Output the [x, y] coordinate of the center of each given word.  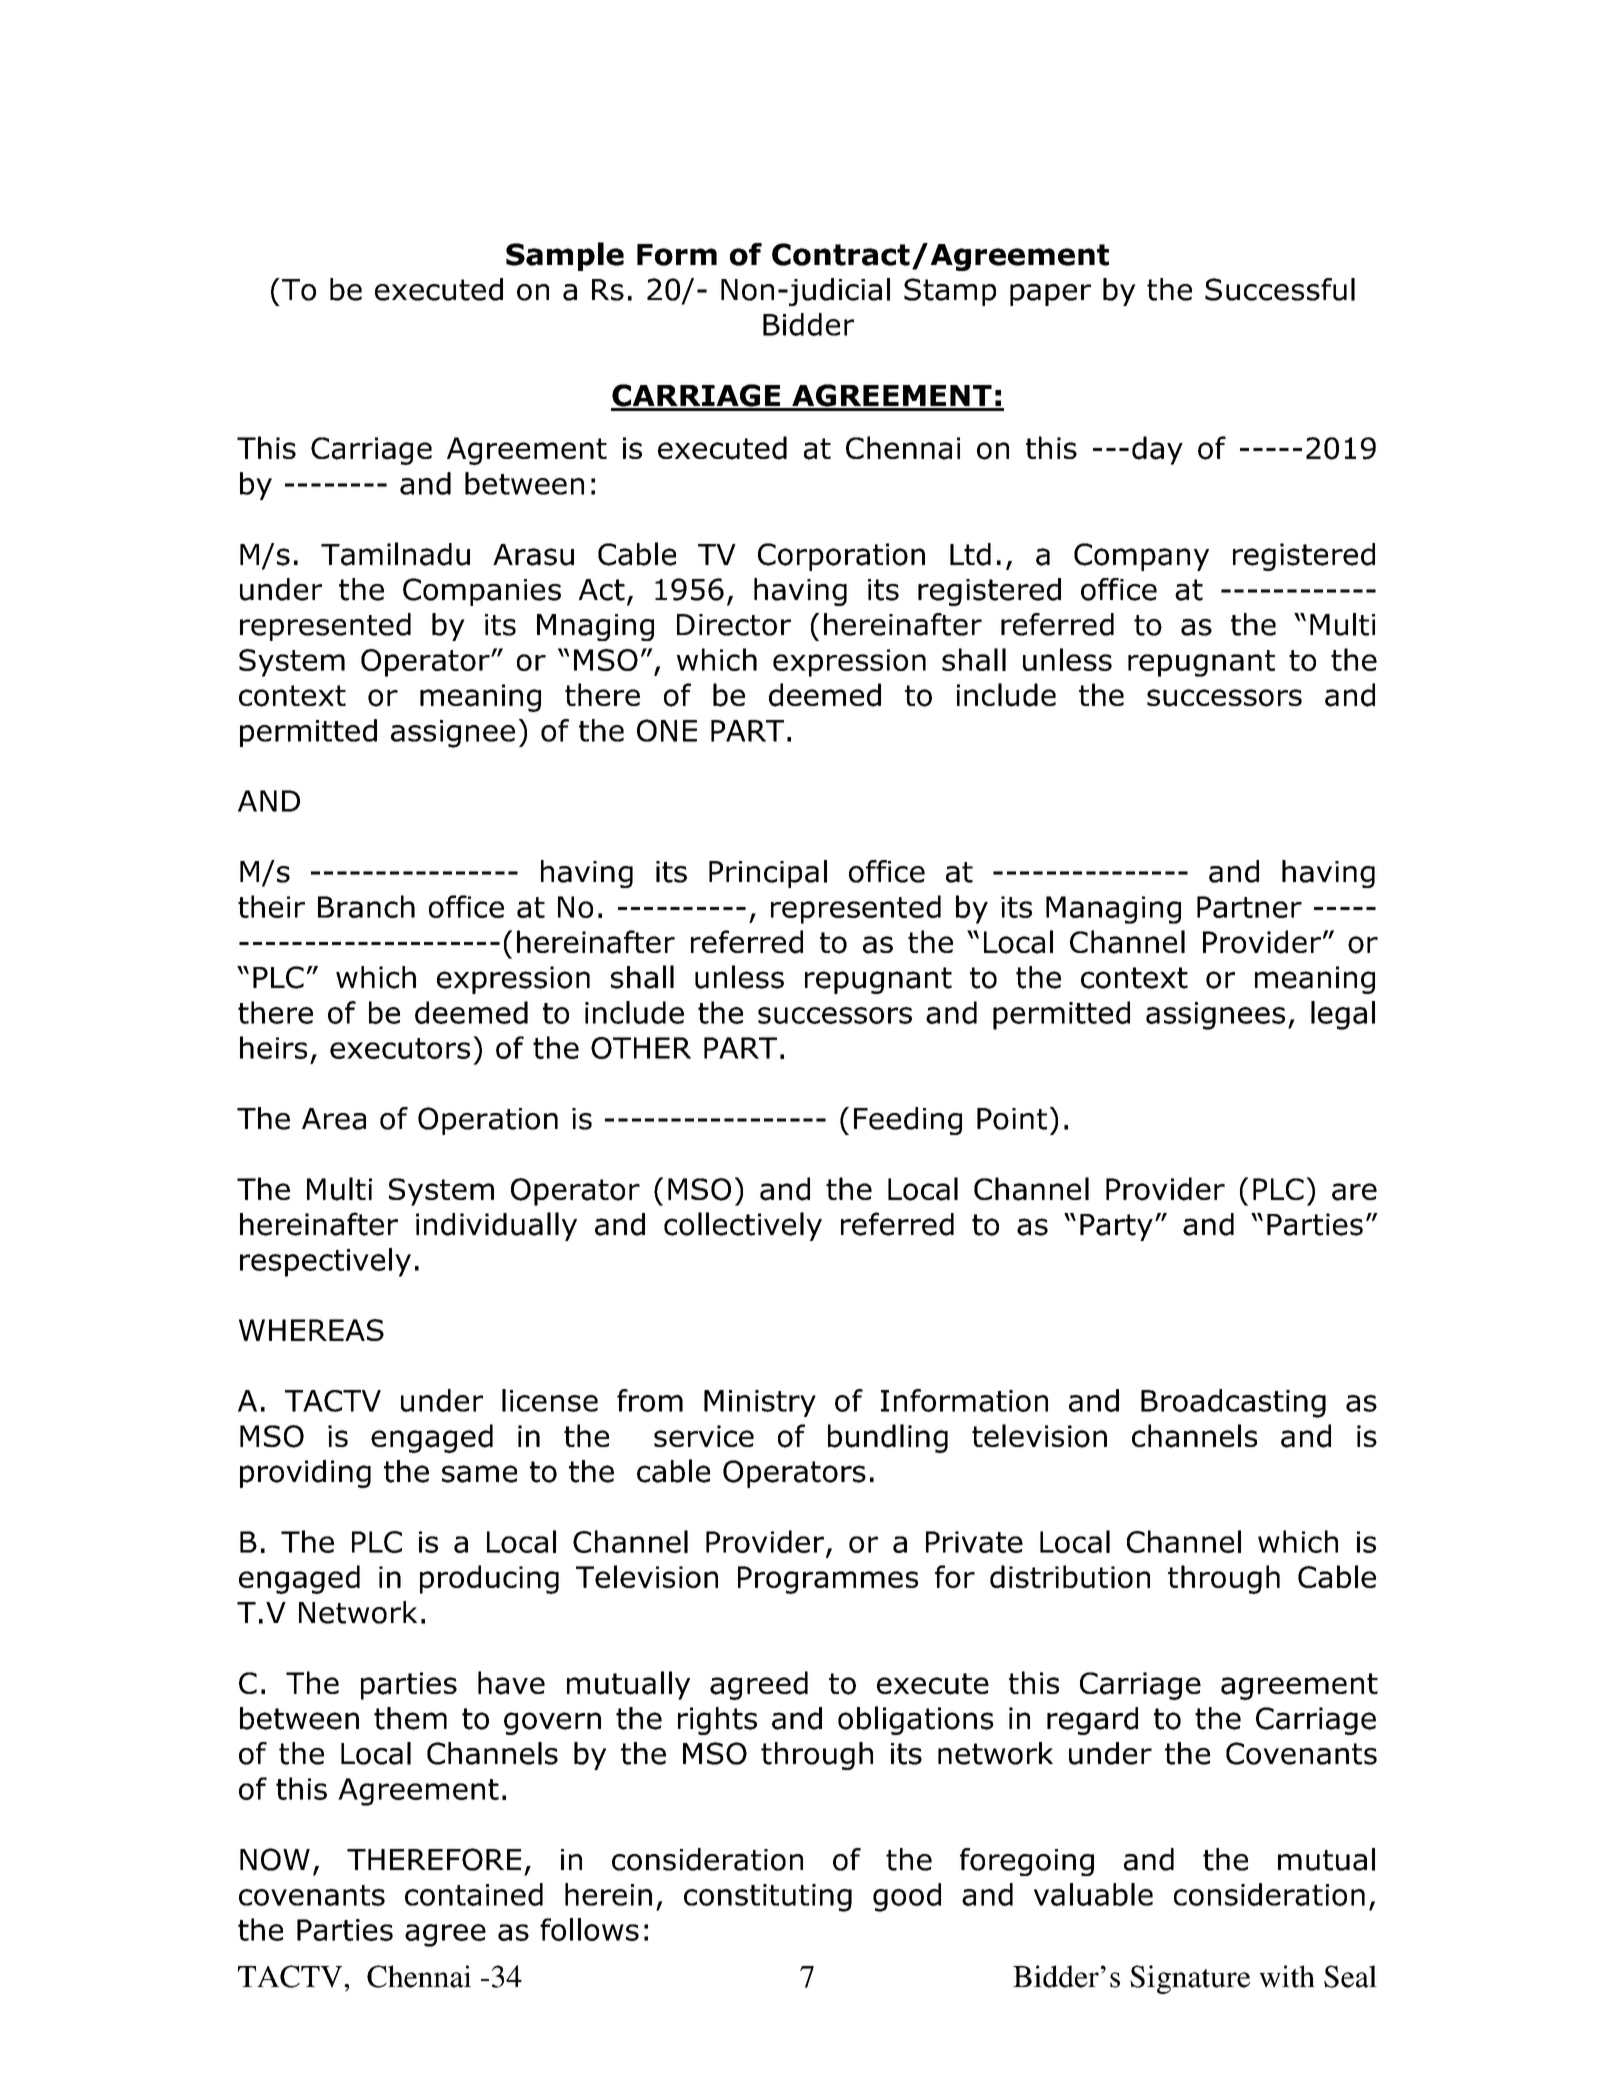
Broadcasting [1233, 1403]
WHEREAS [311, 1330]
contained [474, 1894]
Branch [366, 906]
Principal [768, 874]
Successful [1280, 289]
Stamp [950, 292]
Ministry [760, 1403]
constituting [768, 1898]
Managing [1113, 910]
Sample [565, 256]
